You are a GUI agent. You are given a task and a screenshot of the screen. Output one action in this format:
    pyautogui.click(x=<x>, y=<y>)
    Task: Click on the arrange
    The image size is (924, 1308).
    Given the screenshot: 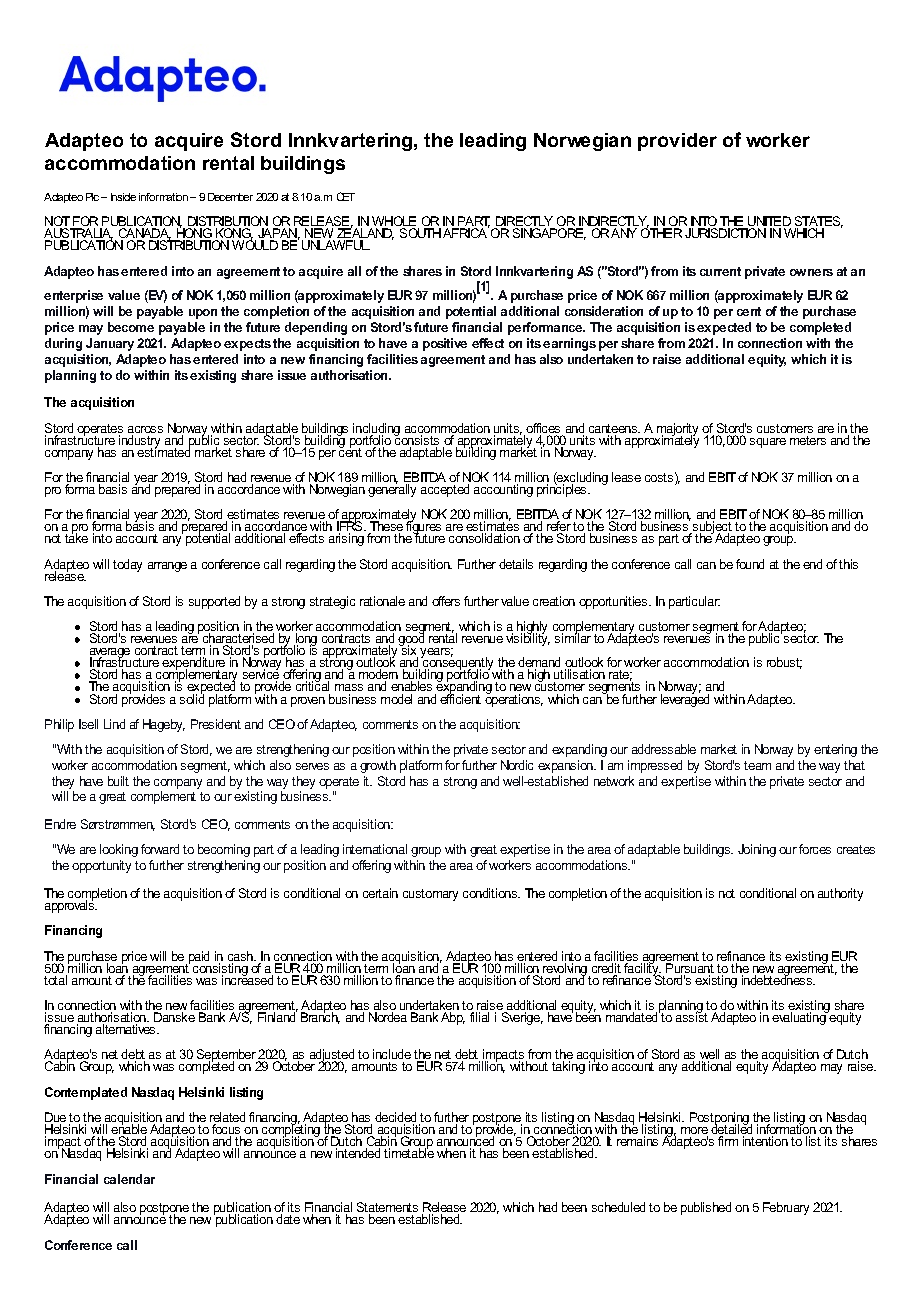 What is the action you would take?
    pyautogui.click(x=167, y=567)
